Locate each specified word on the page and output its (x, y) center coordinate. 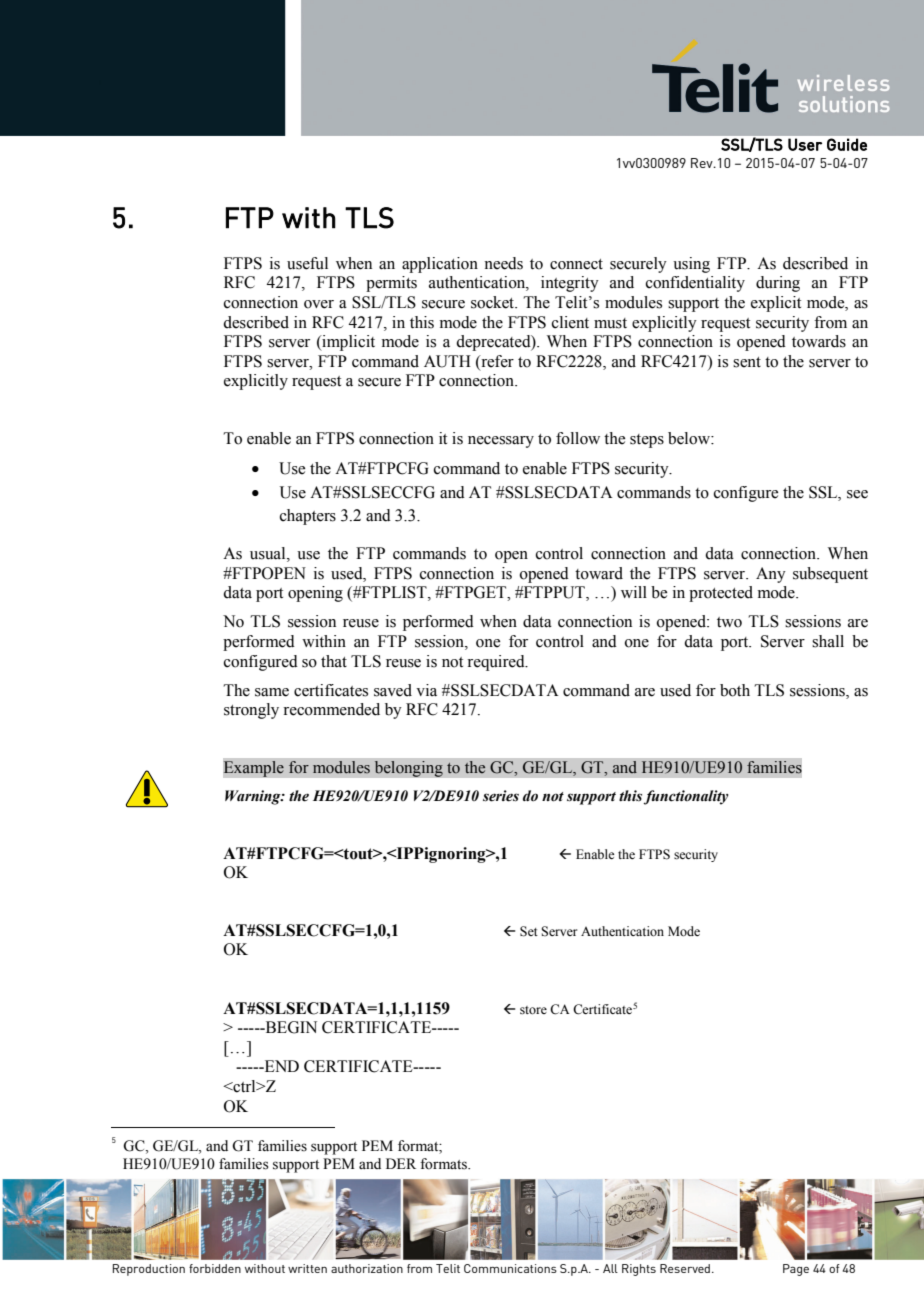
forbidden (215, 1268)
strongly (251, 711)
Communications (510, 1268)
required (497, 663)
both (735, 690)
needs (503, 263)
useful (307, 263)
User (805, 144)
